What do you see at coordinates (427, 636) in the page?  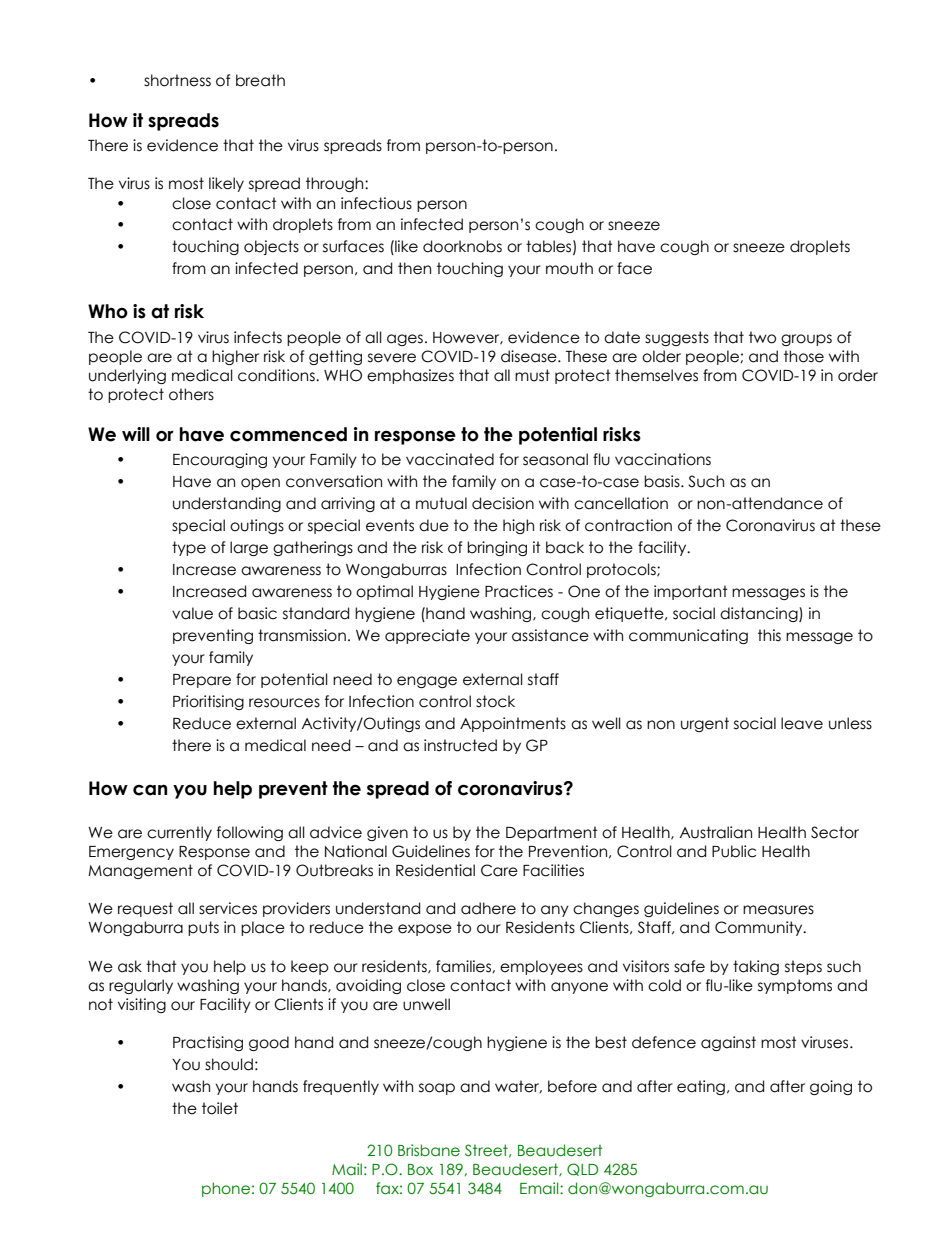 I see `appreciate` at bounding box center [427, 636].
